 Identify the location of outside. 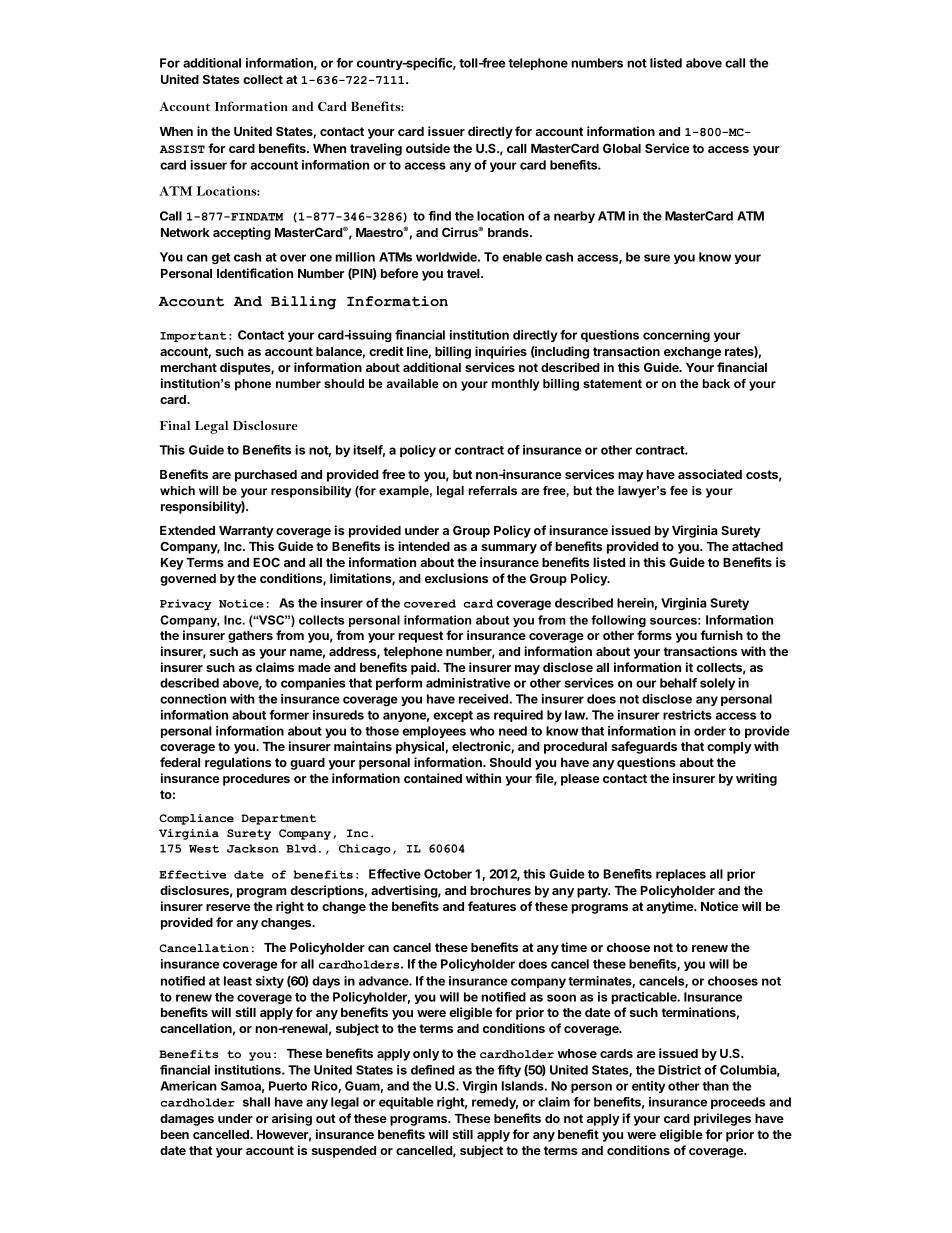
(428, 148).
